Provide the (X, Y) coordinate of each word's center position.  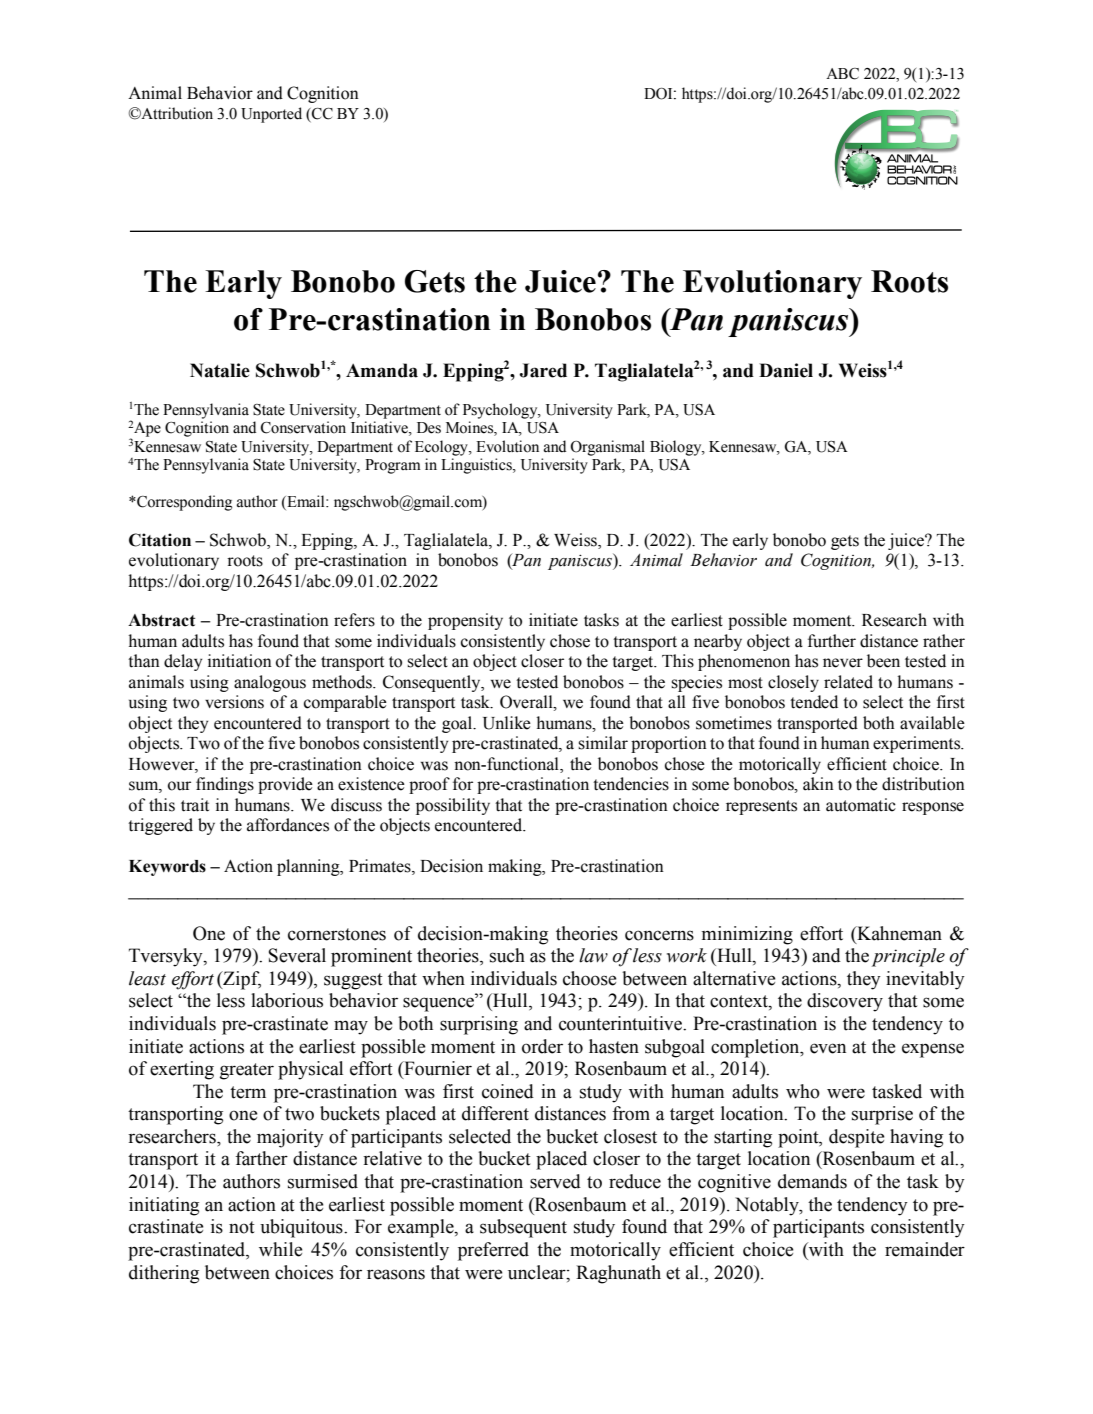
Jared (543, 370)
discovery (845, 1002)
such (507, 955)
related (848, 682)
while (281, 1249)
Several (297, 955)
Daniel (786, 370)
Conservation (303, 427)
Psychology (501, 411)
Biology (677, 448)
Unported (271, 115)
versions (234, 702)
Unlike (507, 723)
